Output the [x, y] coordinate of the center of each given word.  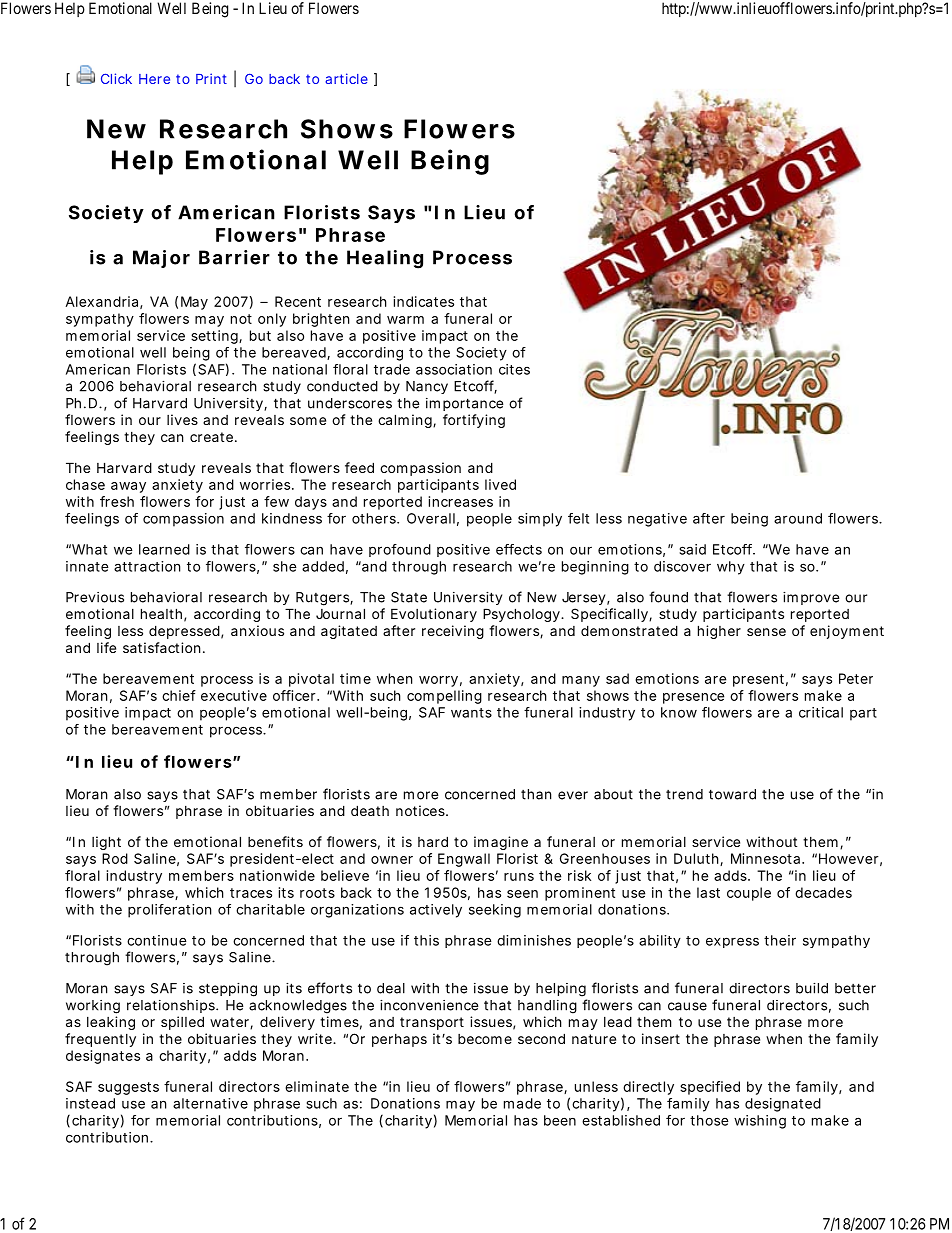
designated [783, 1105]
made [522, 1103]
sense [766, 632]
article [346, 78]
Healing [385, 259]
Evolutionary [434, 615]
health [161, 613]
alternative [210, 1103]
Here [154, 79]
